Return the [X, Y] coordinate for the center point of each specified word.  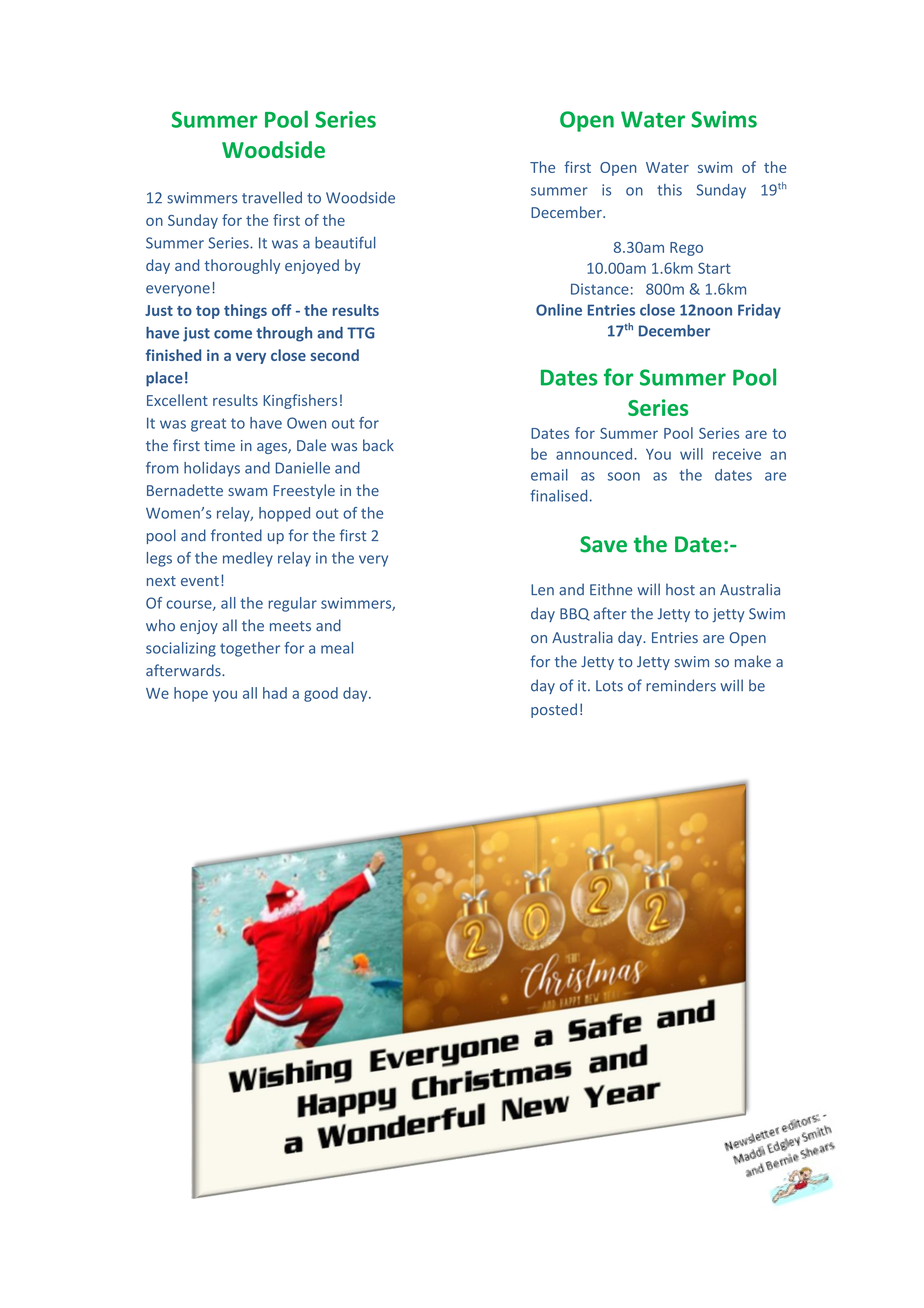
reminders [681, 685]
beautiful [345, 242]
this [669, 190]
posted [554, 710]
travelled [272, 197]
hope [191, 694]
